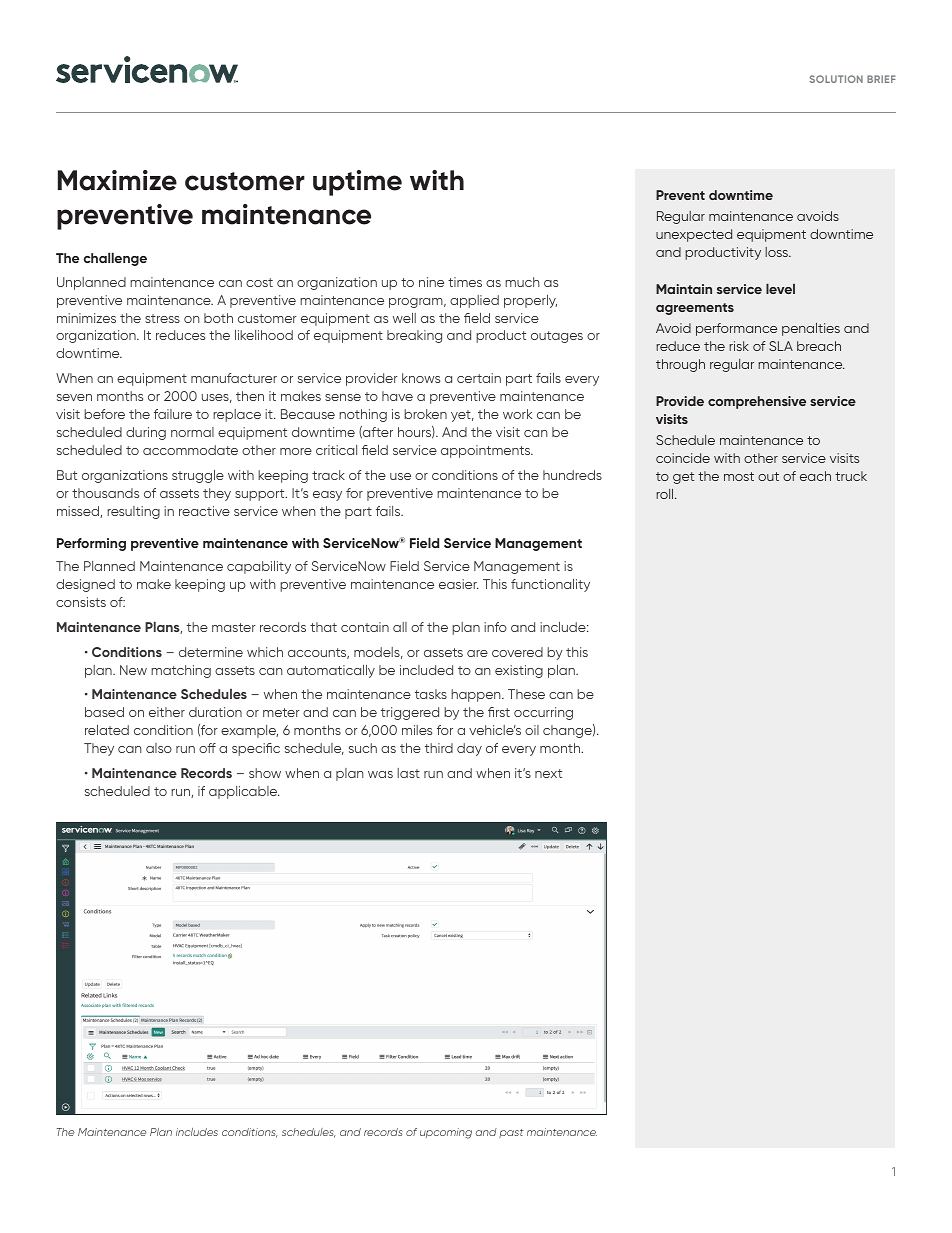 The height and width of the screenshot is (1233, 952). What do you see at coordinates (357, 183) in the screenshot?
I see `uptime` at bounding box center [357, 183].
